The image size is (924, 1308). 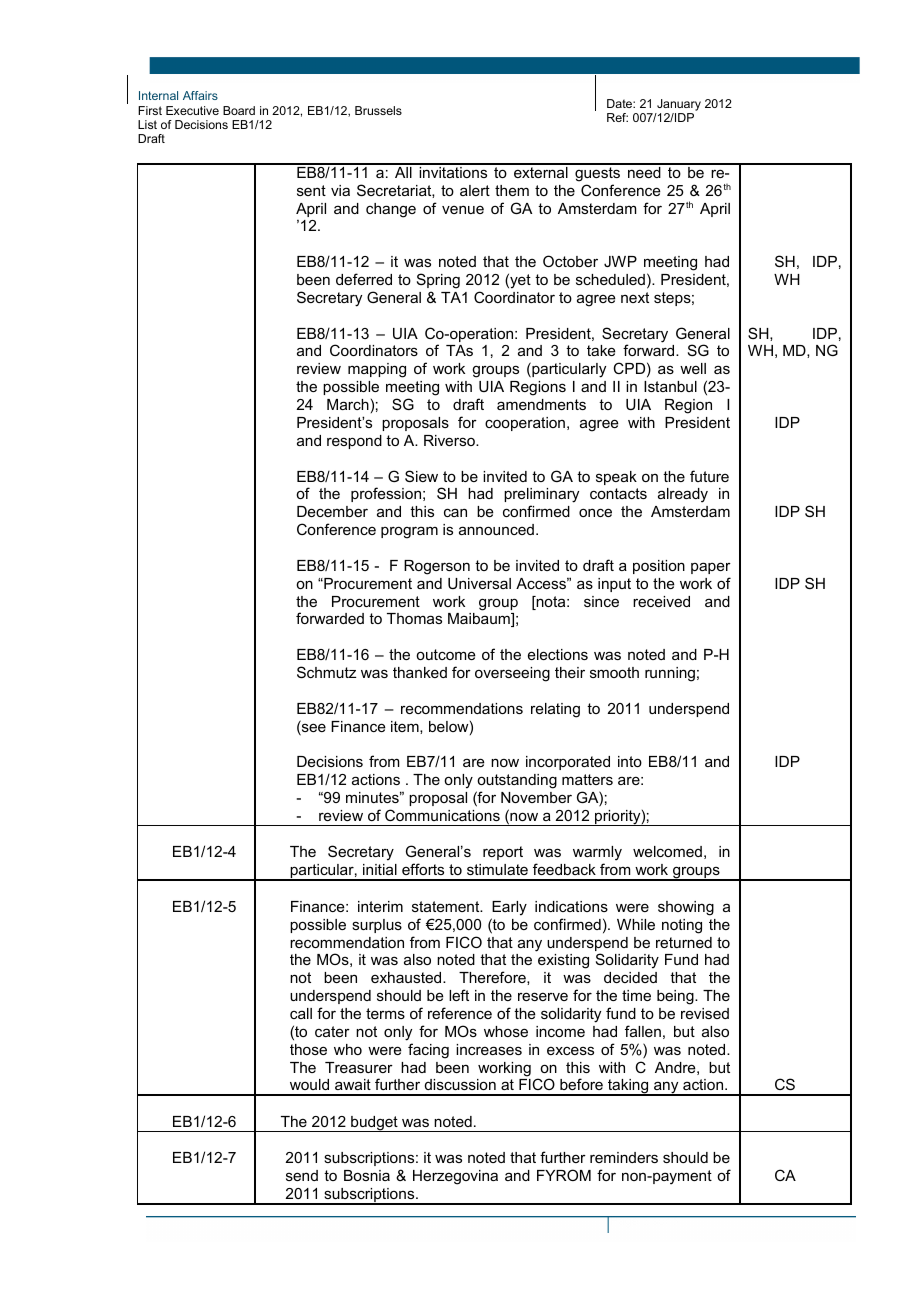 What do you see at coordinates (678, 106) in the screenshot?
I see `January` at bounding box center [678, 106].
